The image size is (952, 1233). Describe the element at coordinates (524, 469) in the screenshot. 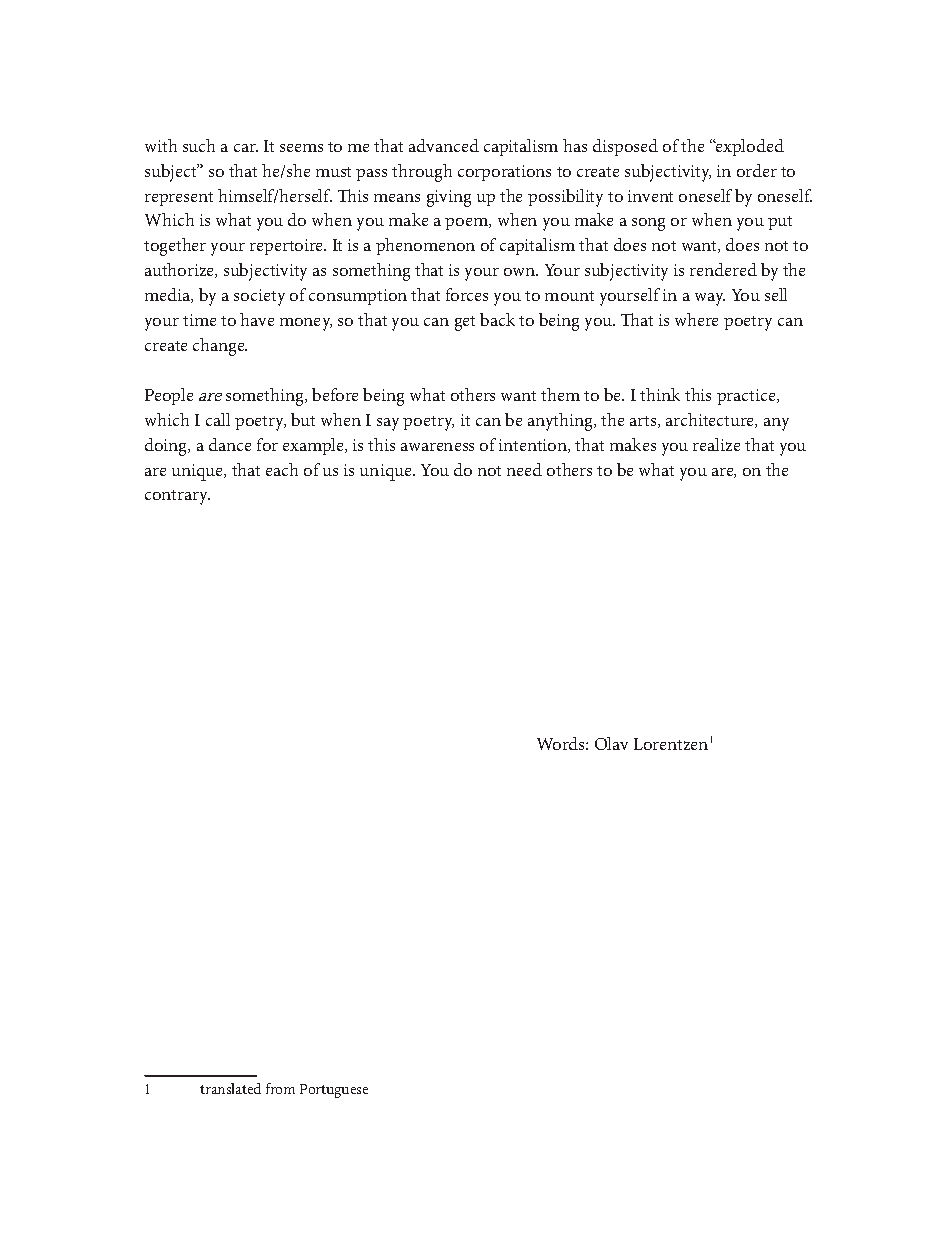

I see `need` at that location.
